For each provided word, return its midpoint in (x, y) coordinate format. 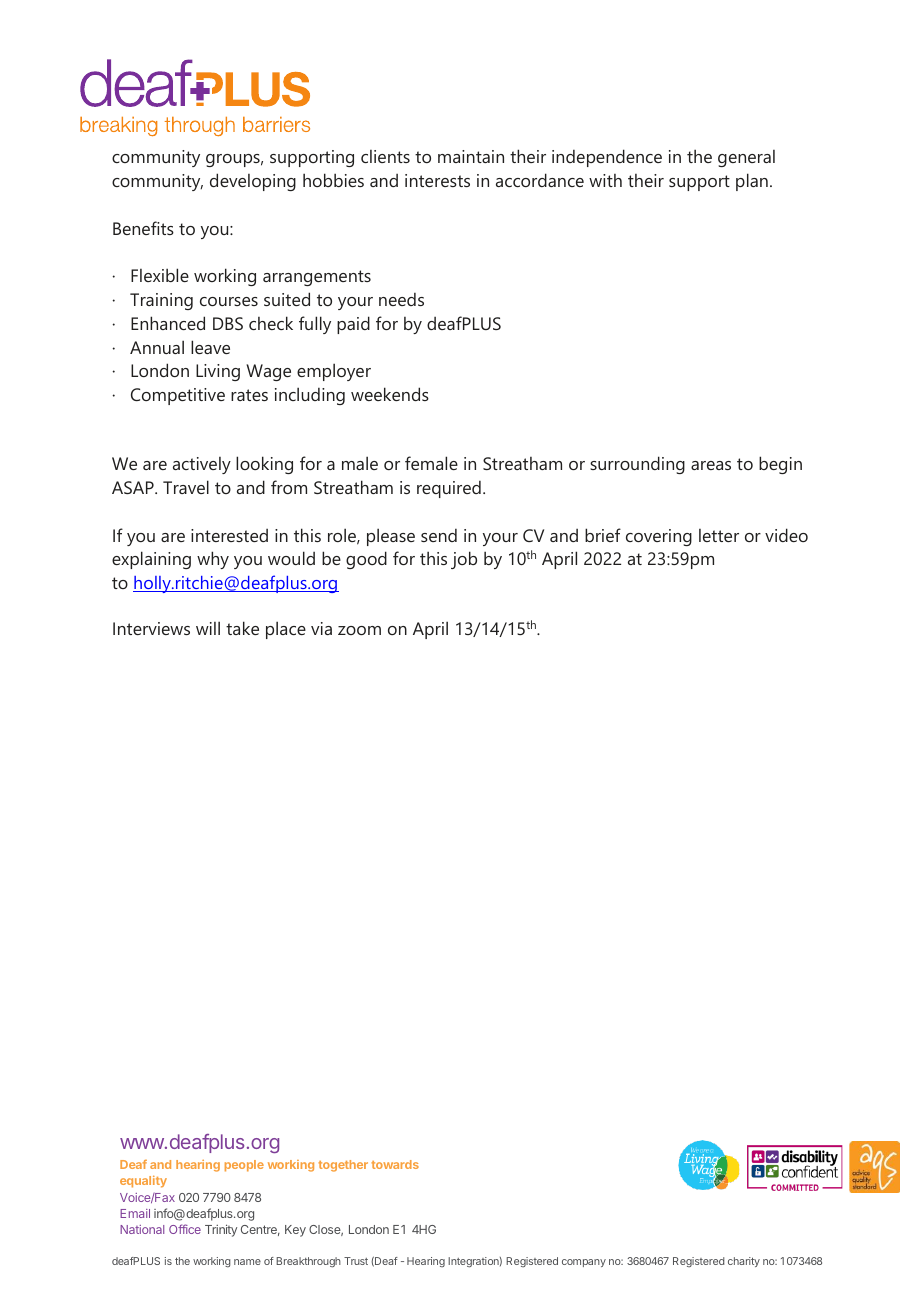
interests (437, 180)
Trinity (221, 1230)
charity (744, 1262)
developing (253, 182)
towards (395, 1164)
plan (752, 182)
